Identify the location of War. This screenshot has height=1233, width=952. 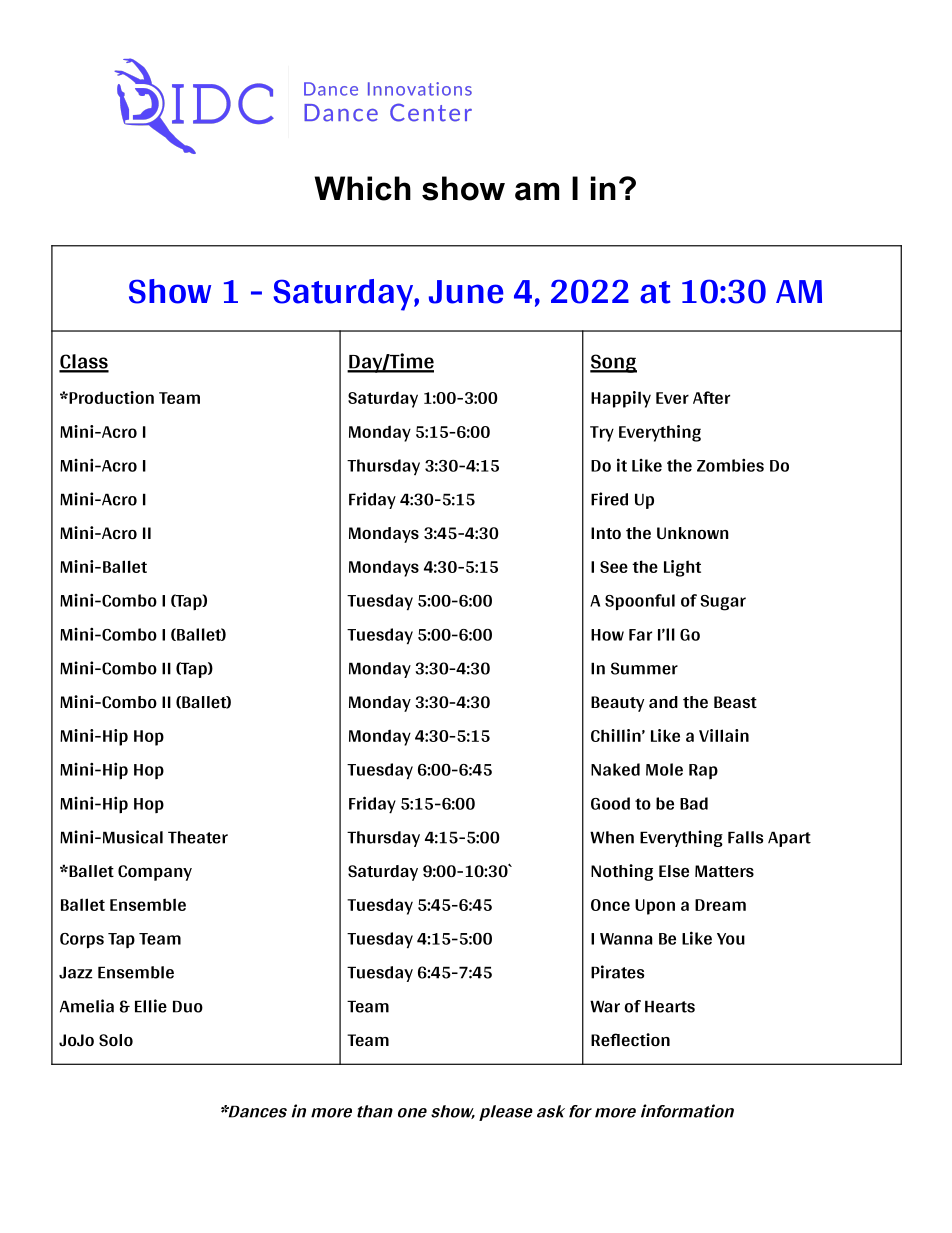
(605, 1006).
